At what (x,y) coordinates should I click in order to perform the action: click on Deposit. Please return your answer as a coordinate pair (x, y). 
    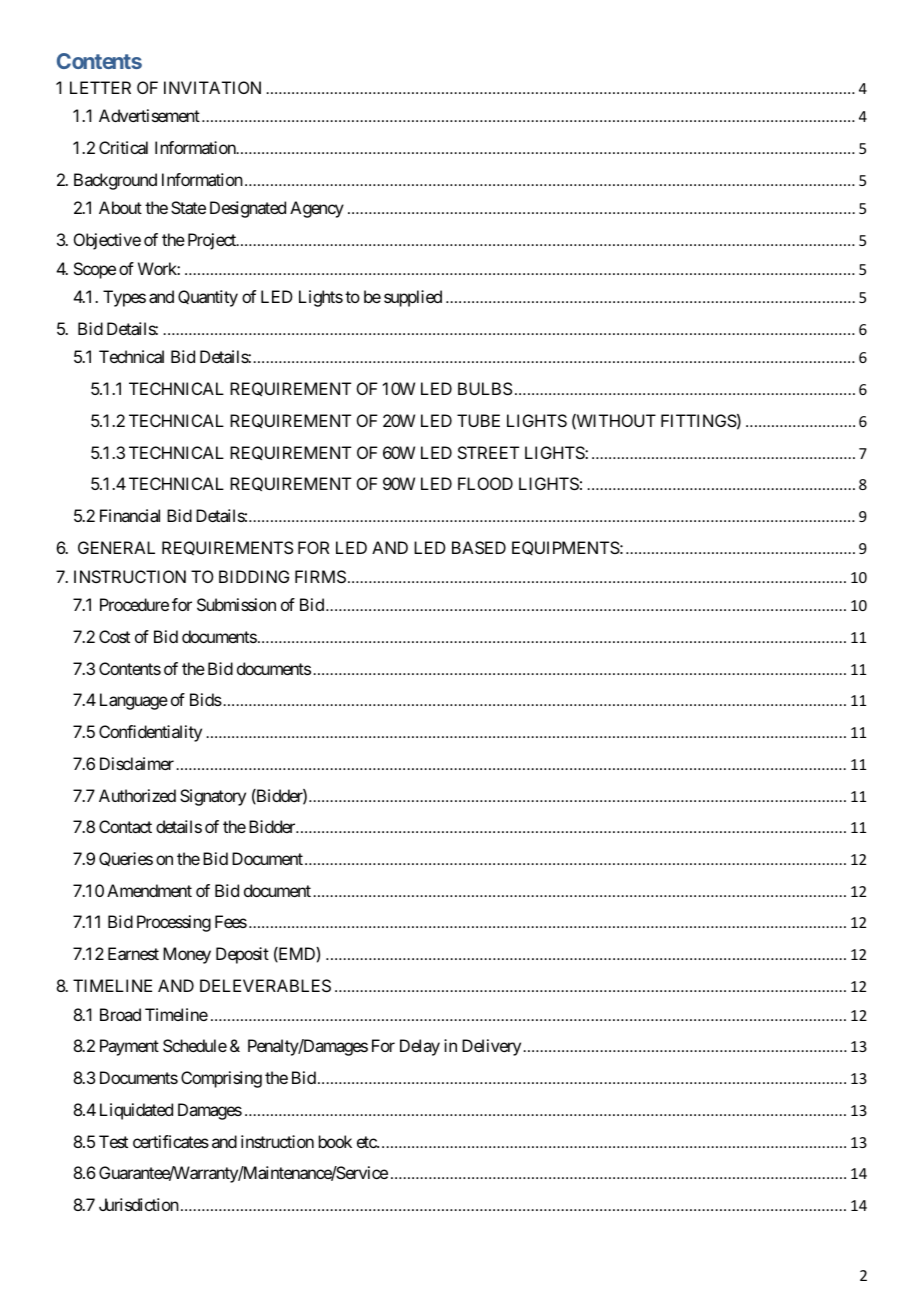
    Looking at the image, I should click on (242, 955).
